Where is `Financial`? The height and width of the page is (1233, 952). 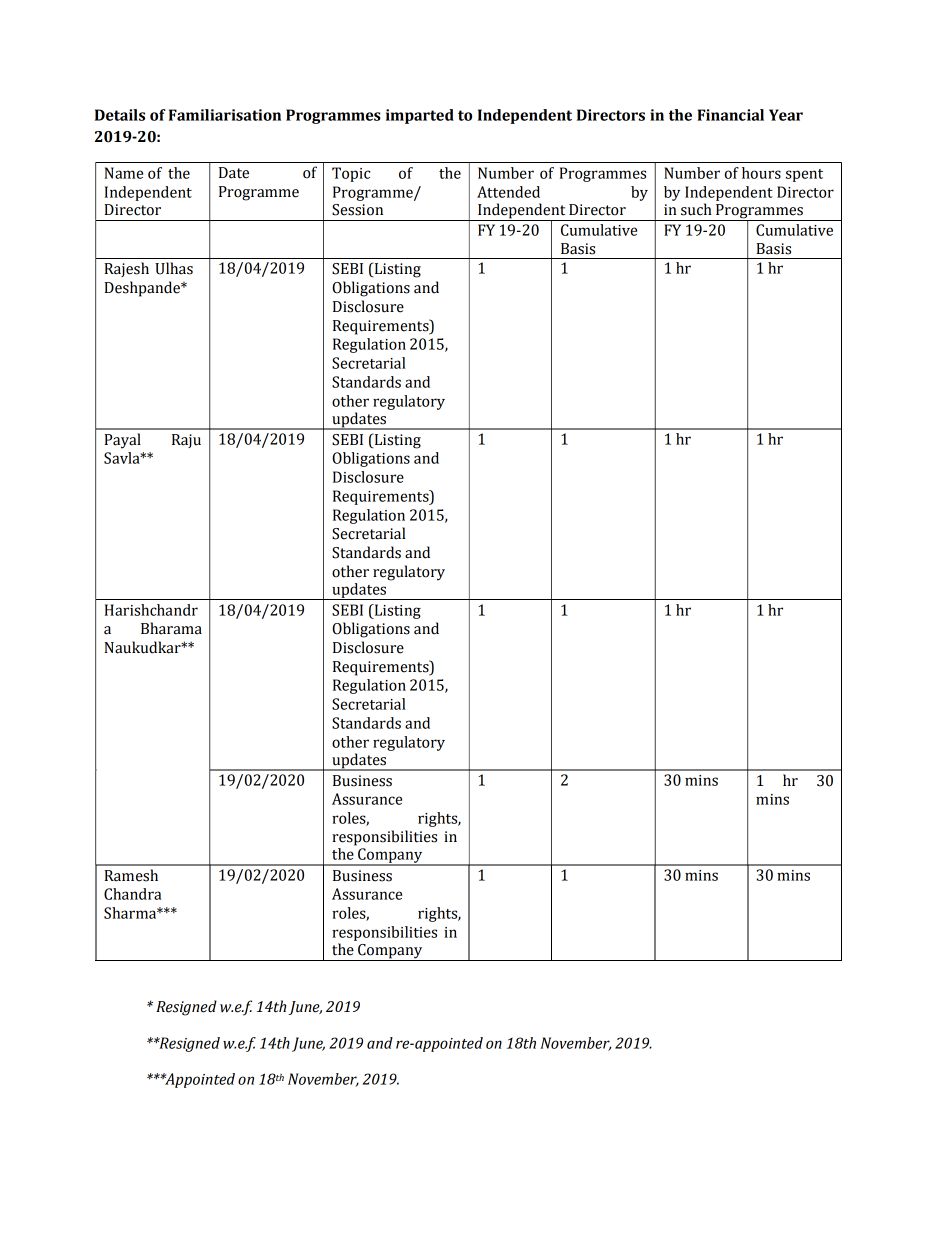
Financial is located at coordinates (730, 115).
